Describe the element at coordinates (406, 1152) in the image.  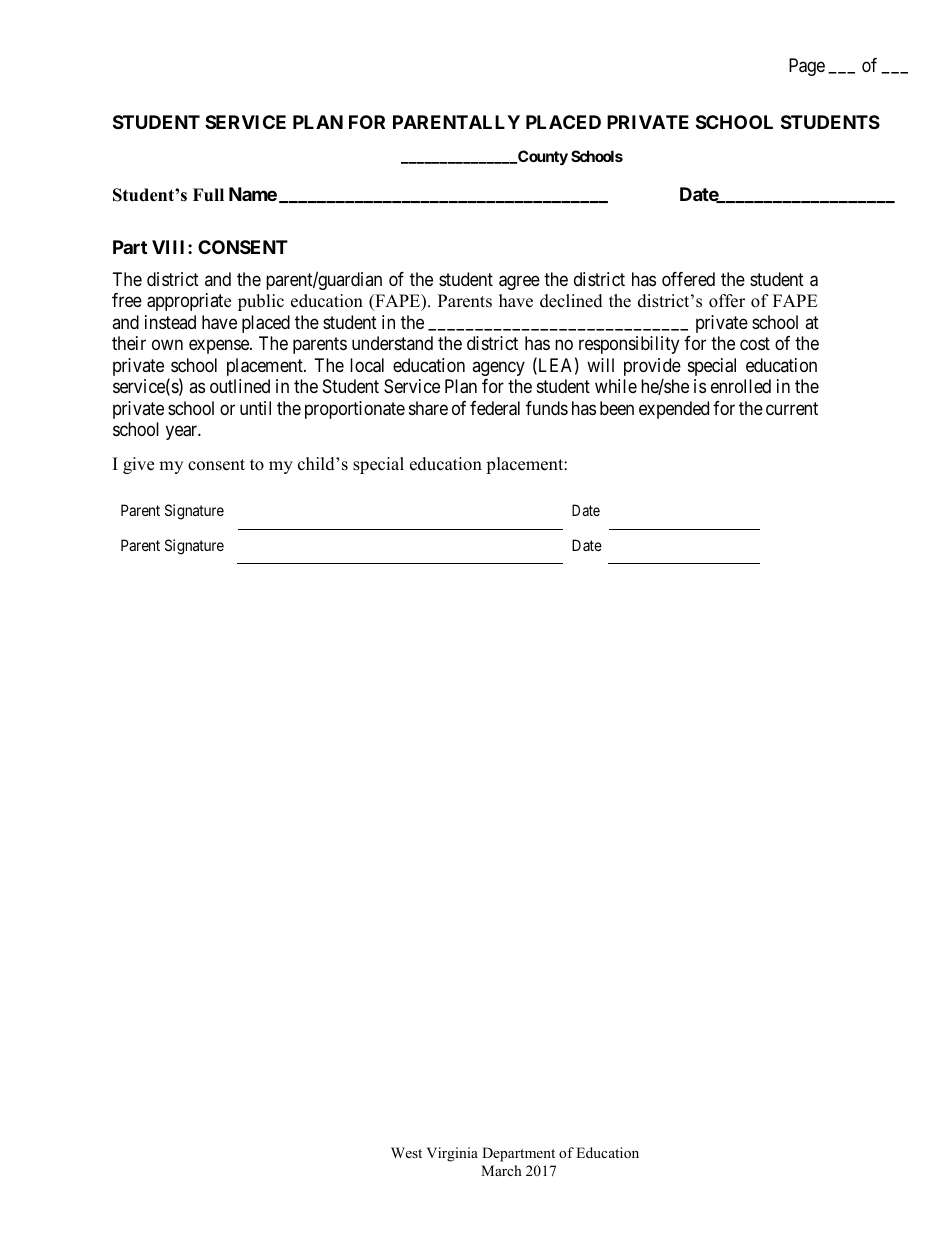
I see `West` at that location.
